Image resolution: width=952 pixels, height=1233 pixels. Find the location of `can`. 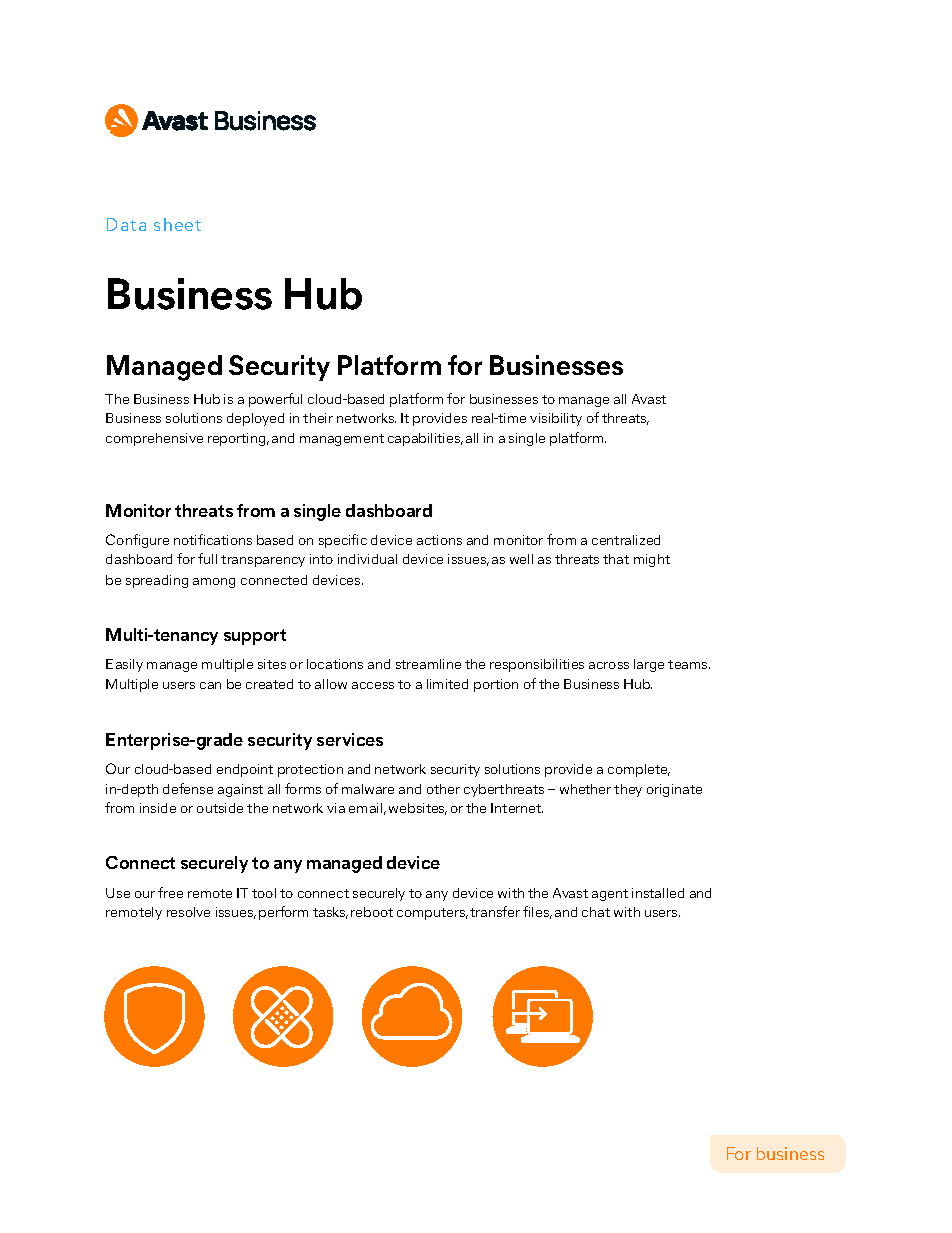

can is located at coordinates (210, 685).
